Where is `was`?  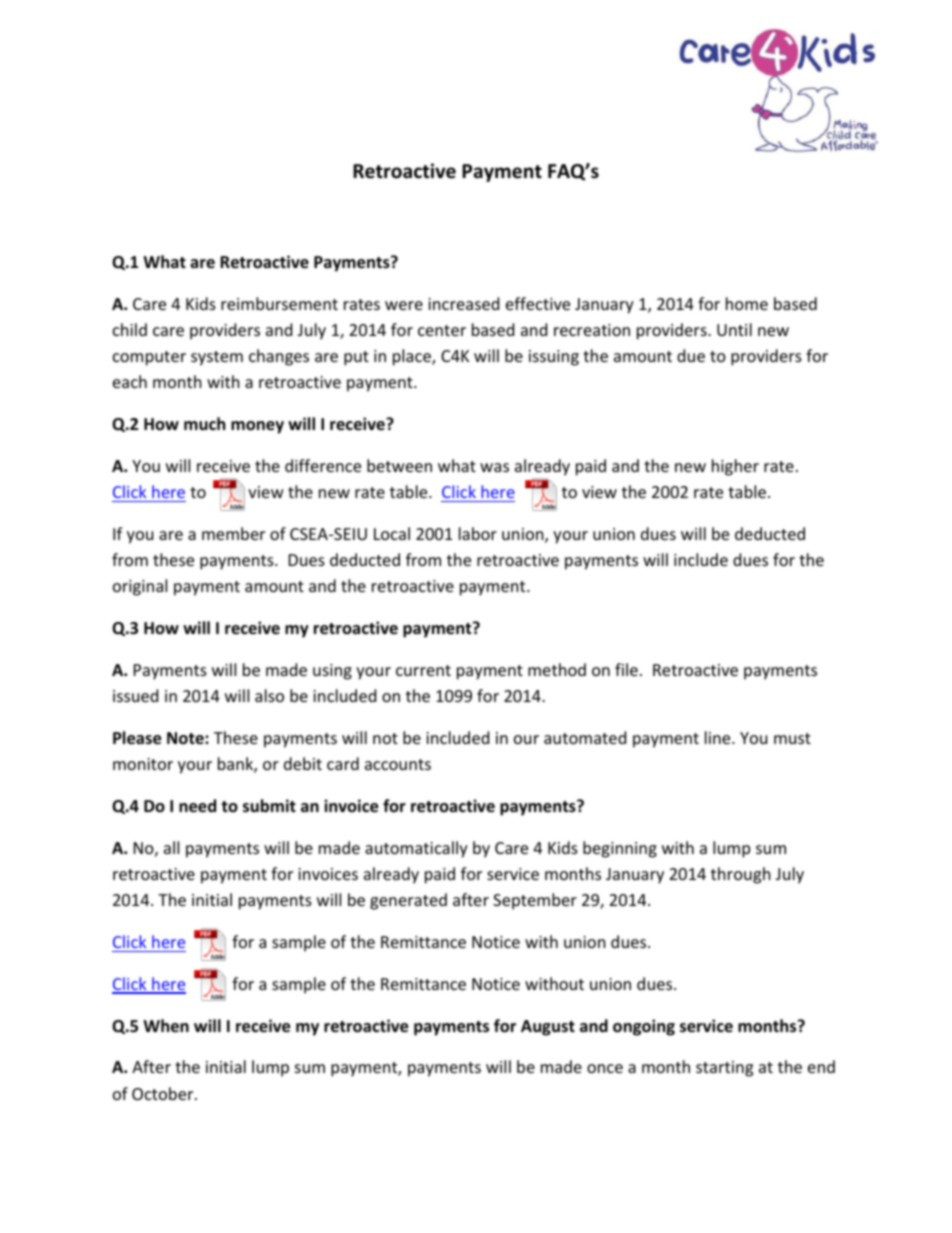 was is located at coordinates (494, 467).
